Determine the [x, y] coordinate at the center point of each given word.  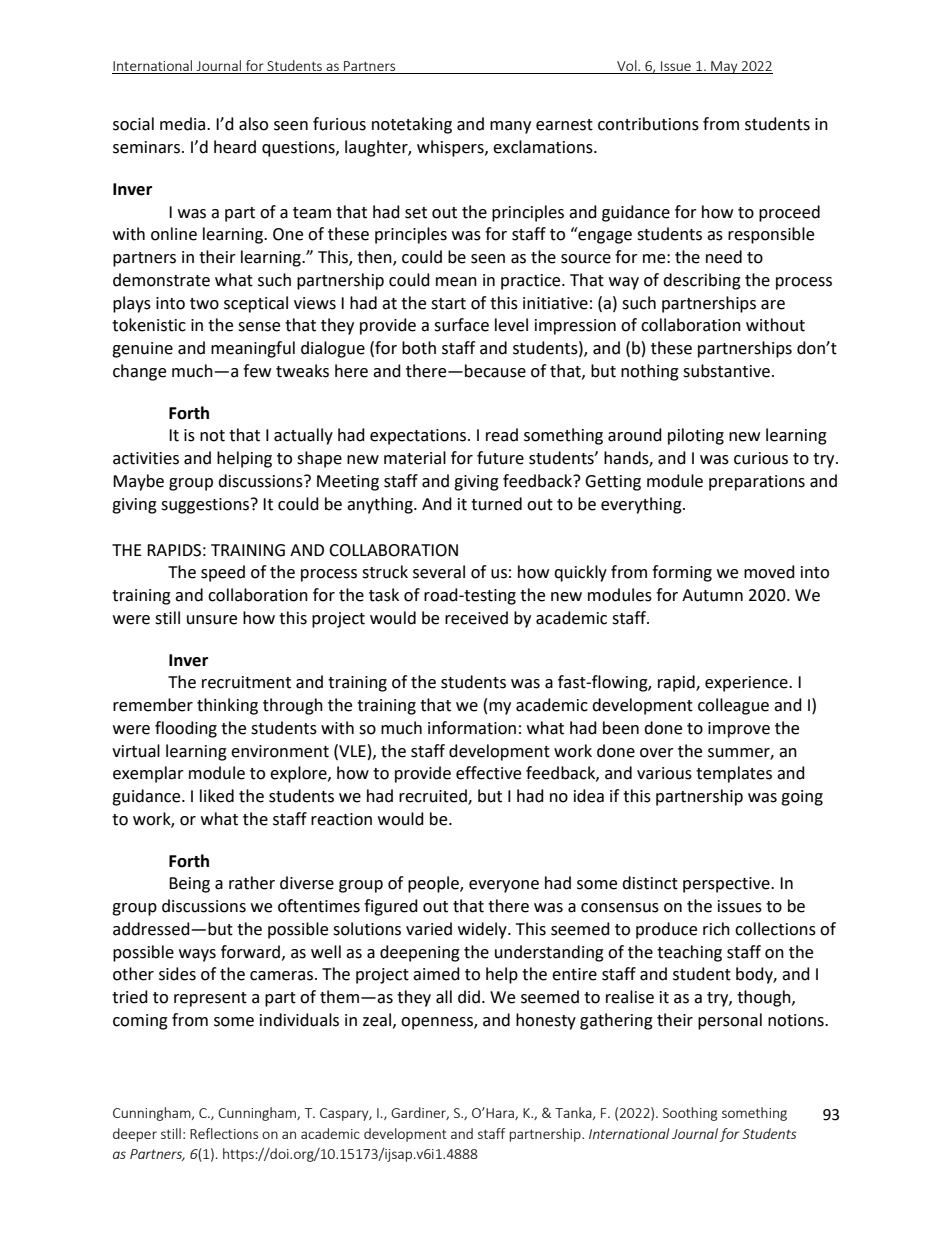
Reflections [224, 1133]
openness [438, 1023]
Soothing [690, 1114]
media [184, 124]
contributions [648, 124]
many [510, 127]
